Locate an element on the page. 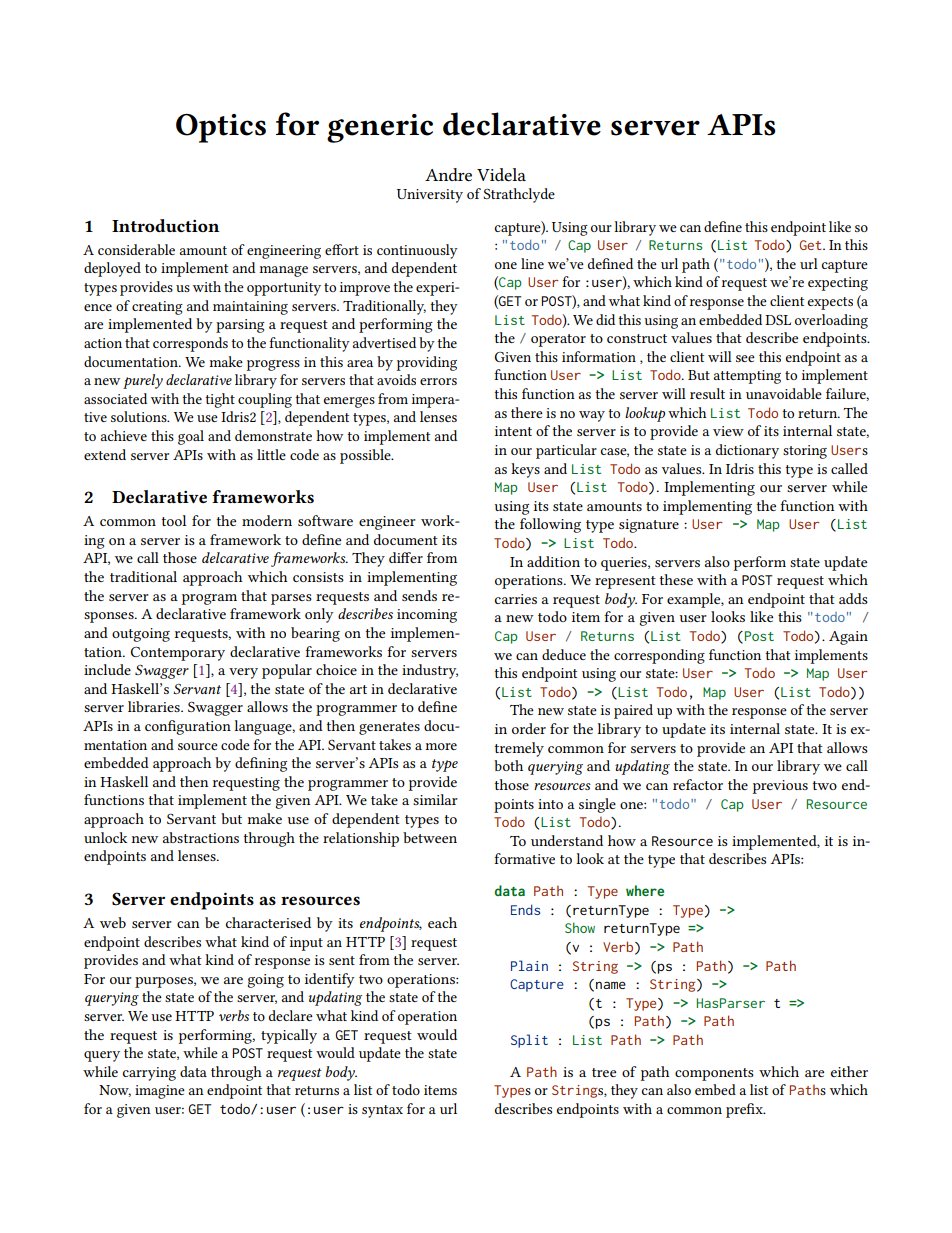 This page has width=952, height=1233. unlock is located at coordinates (105, 837).
